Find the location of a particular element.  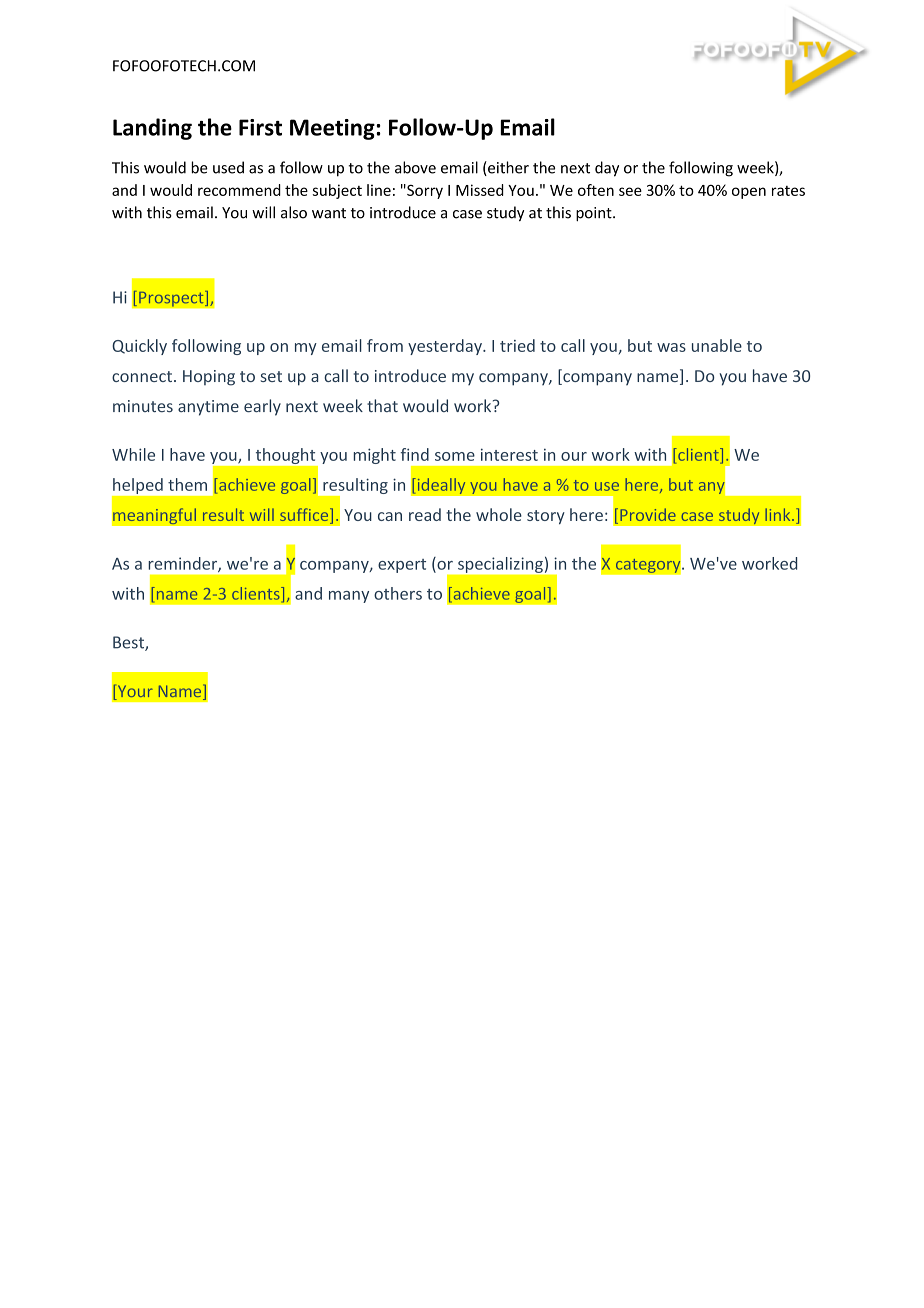

want is located at coordinates (329, 213).
